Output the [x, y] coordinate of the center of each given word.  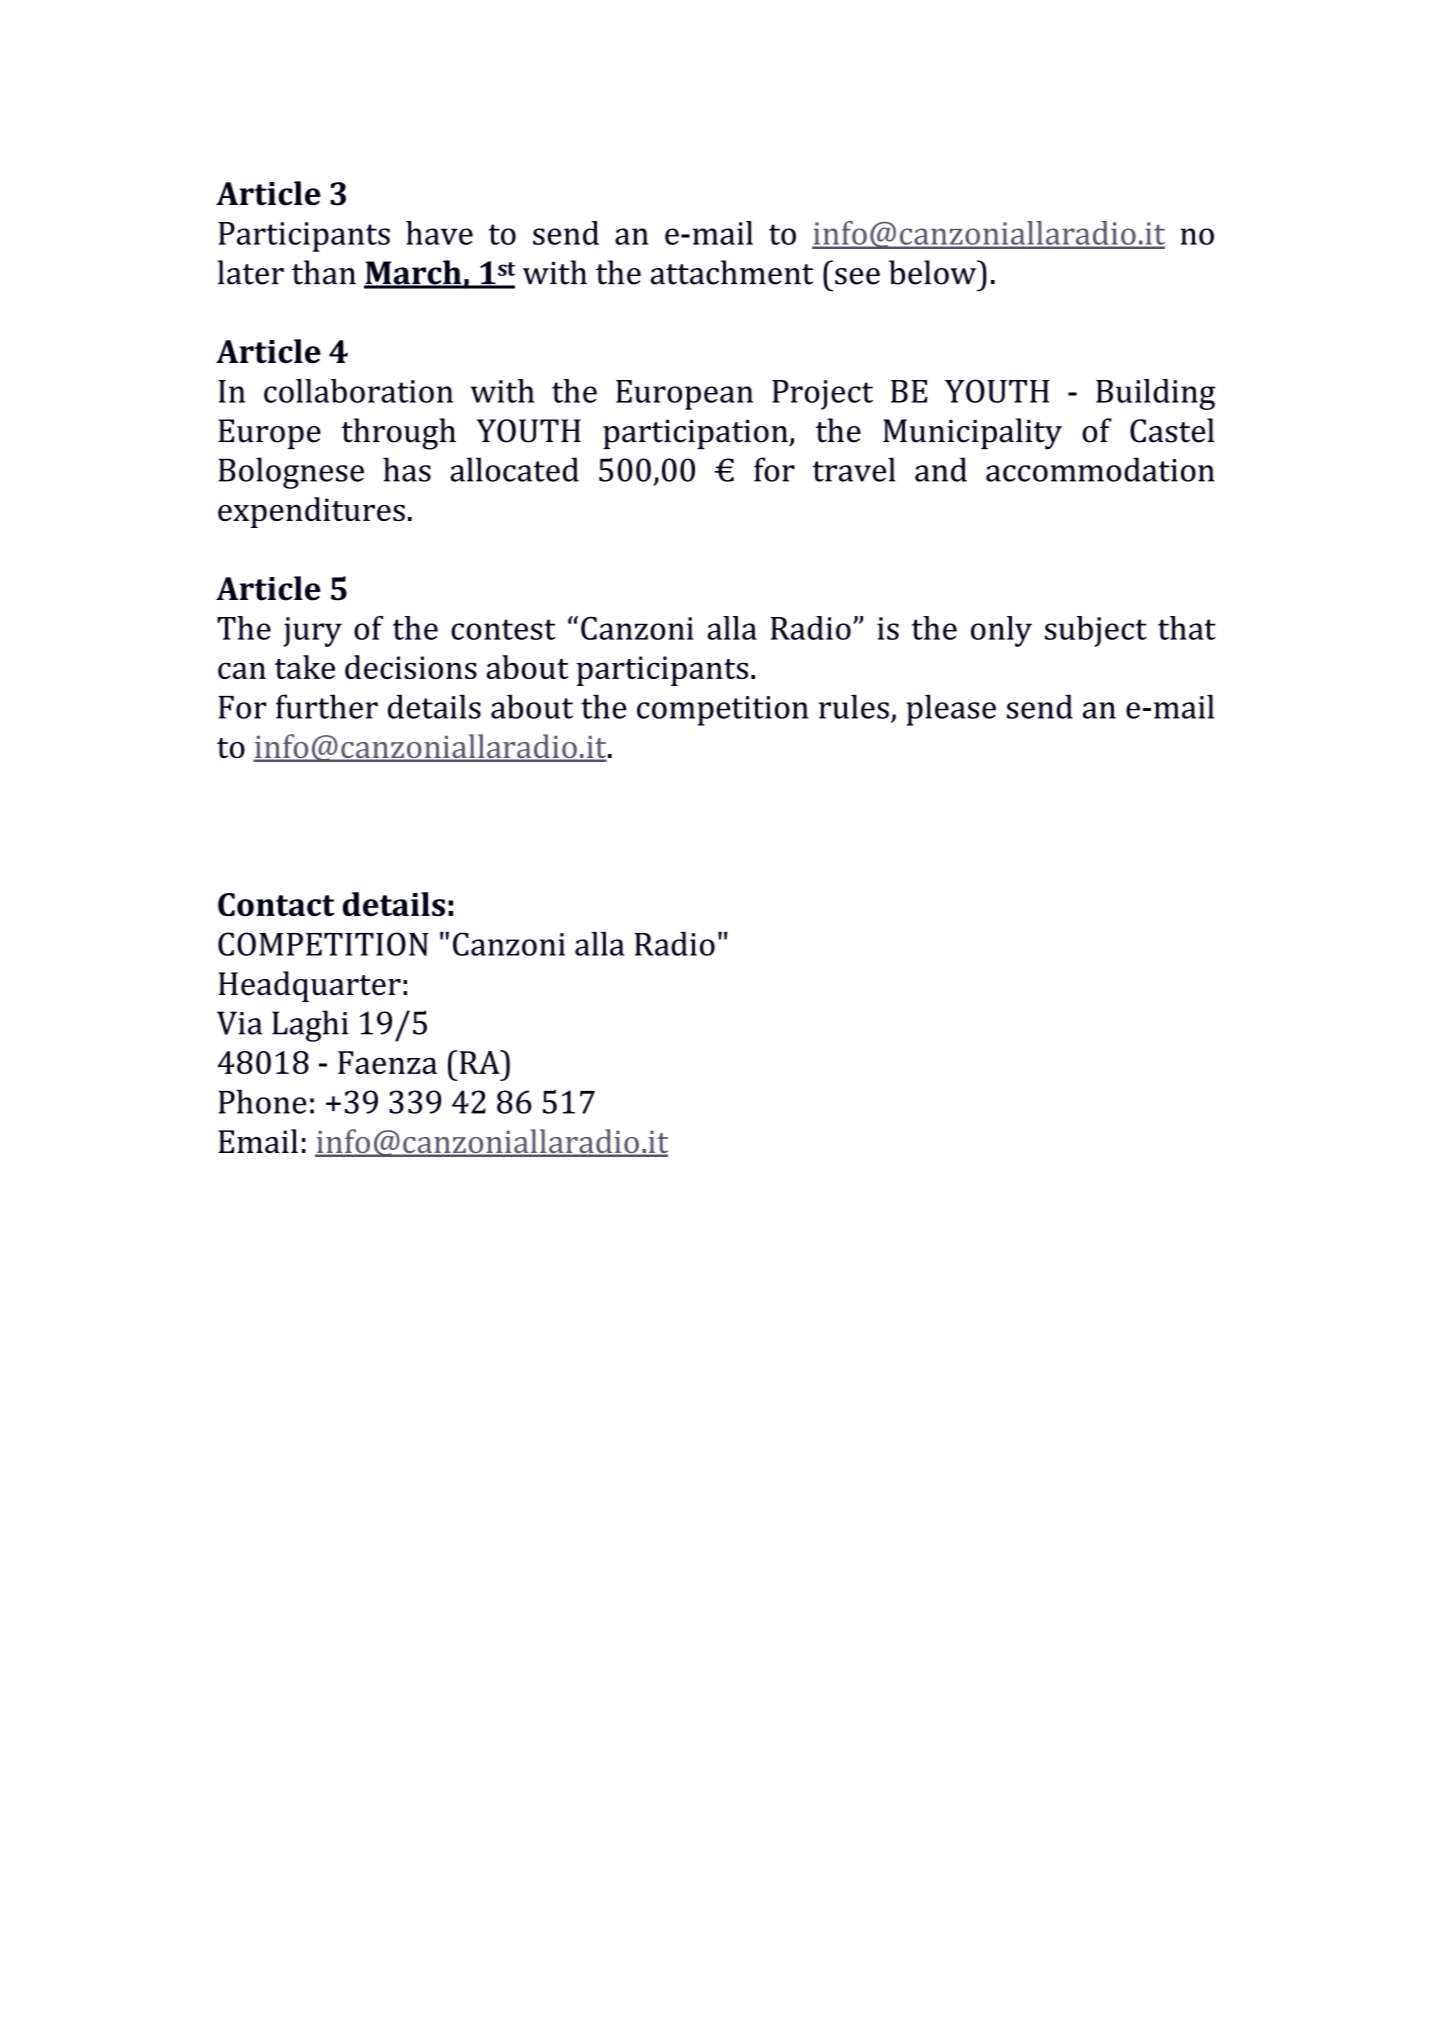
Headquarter [309, 986]
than [324, 272]
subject [1096, 631]
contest [503, 629]
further [327, 706]
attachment [732, 272]
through [398, 434]
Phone [262, 1101]
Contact [276, 904]
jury [312, 632]
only [1001, 631]
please [951, 710]
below [934, 272]
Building [1156, 394]
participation [696, 434]
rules [854, 706]
